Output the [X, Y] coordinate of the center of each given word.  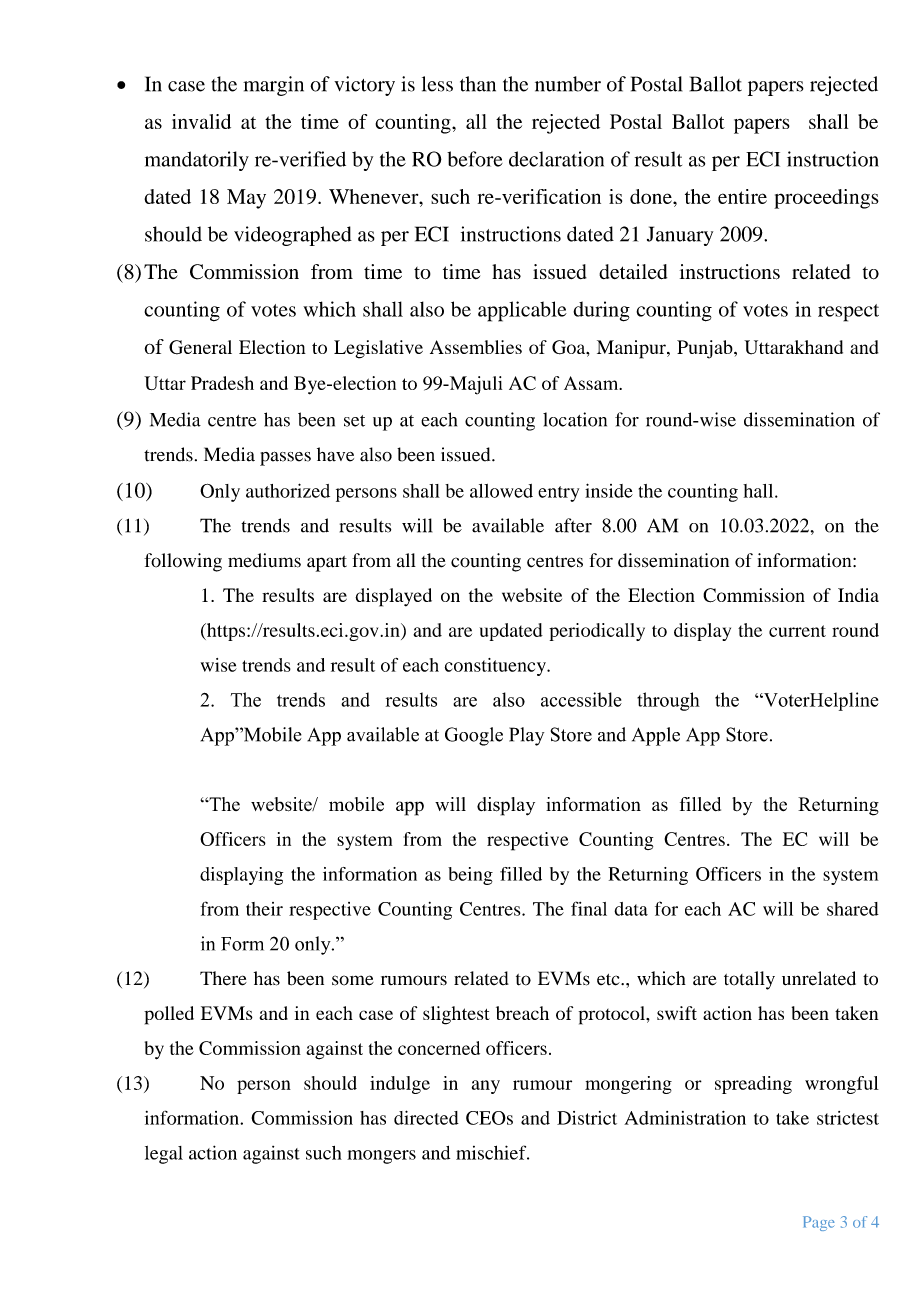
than [478, 84]
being [470, 876]
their [264, 909]
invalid [201, 121]
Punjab [706, 349]
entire [742, 196]
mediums [264, 560]
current [797, 631]
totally [749, 980]
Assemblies [476, 347]
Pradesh [222, 383]
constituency [496, 667]
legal [164, 1155]
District [587, 1118]
